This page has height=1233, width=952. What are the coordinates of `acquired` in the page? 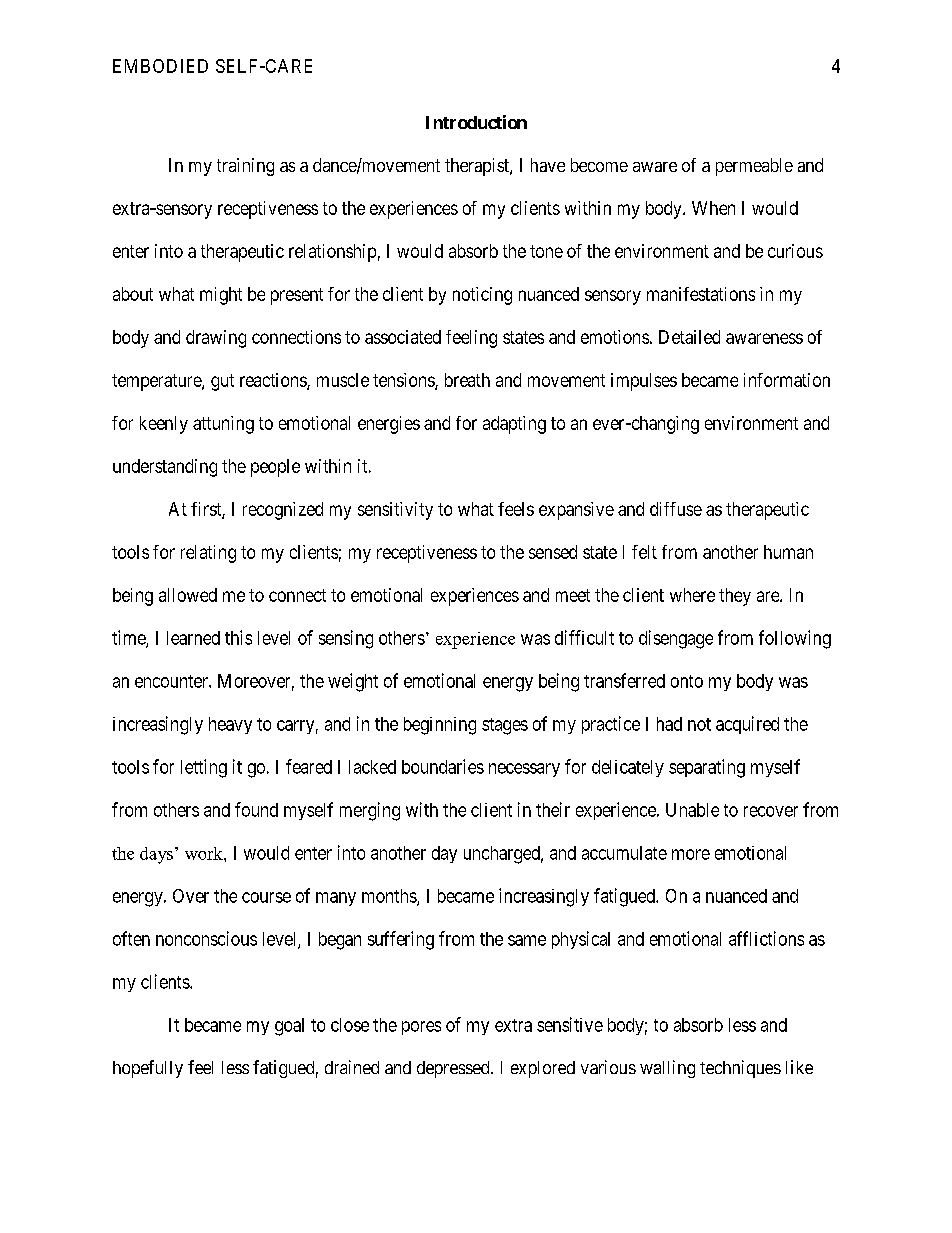 It's located at (747, 725).
